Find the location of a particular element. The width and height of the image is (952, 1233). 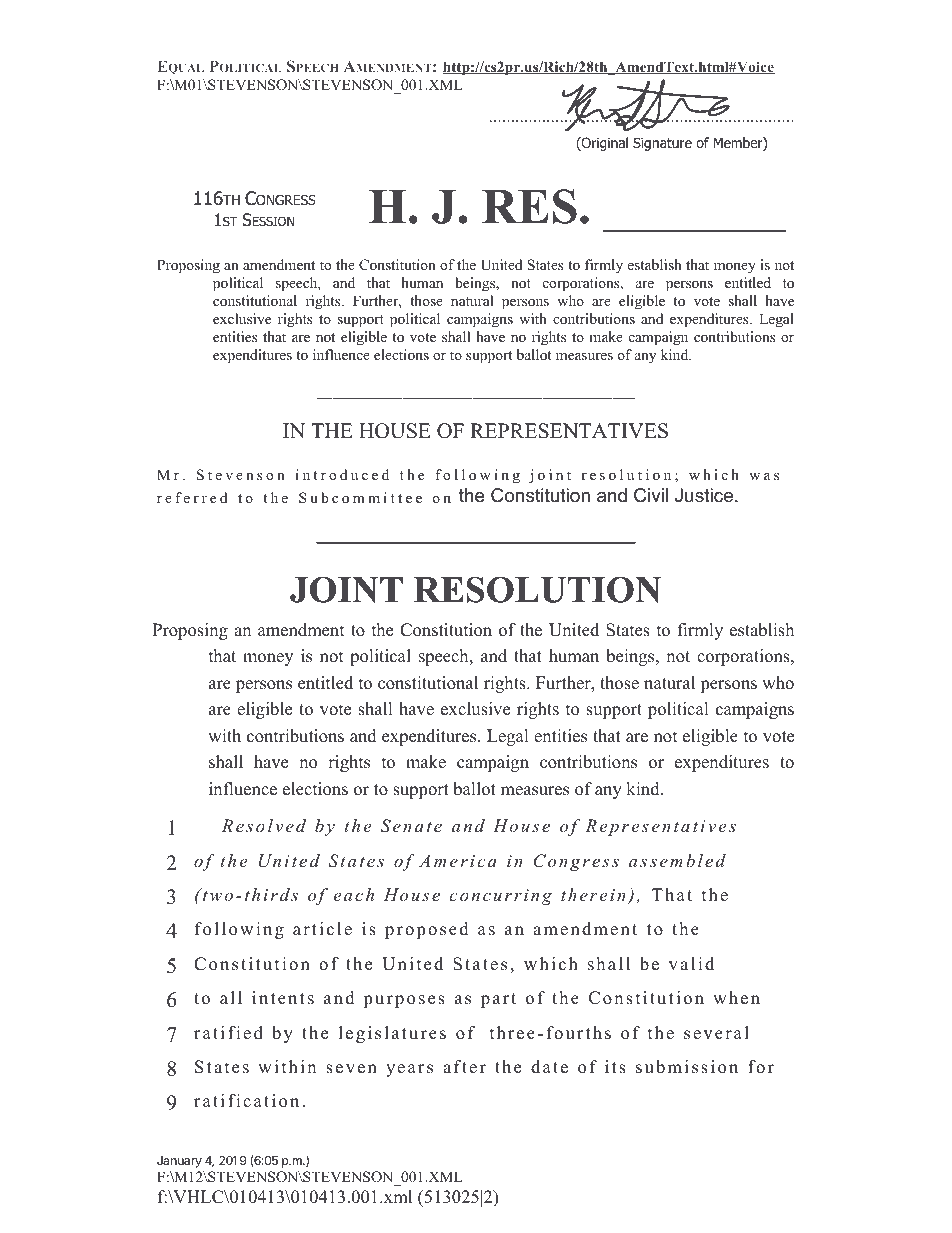

concurring is located at coordinates (500, 897).
